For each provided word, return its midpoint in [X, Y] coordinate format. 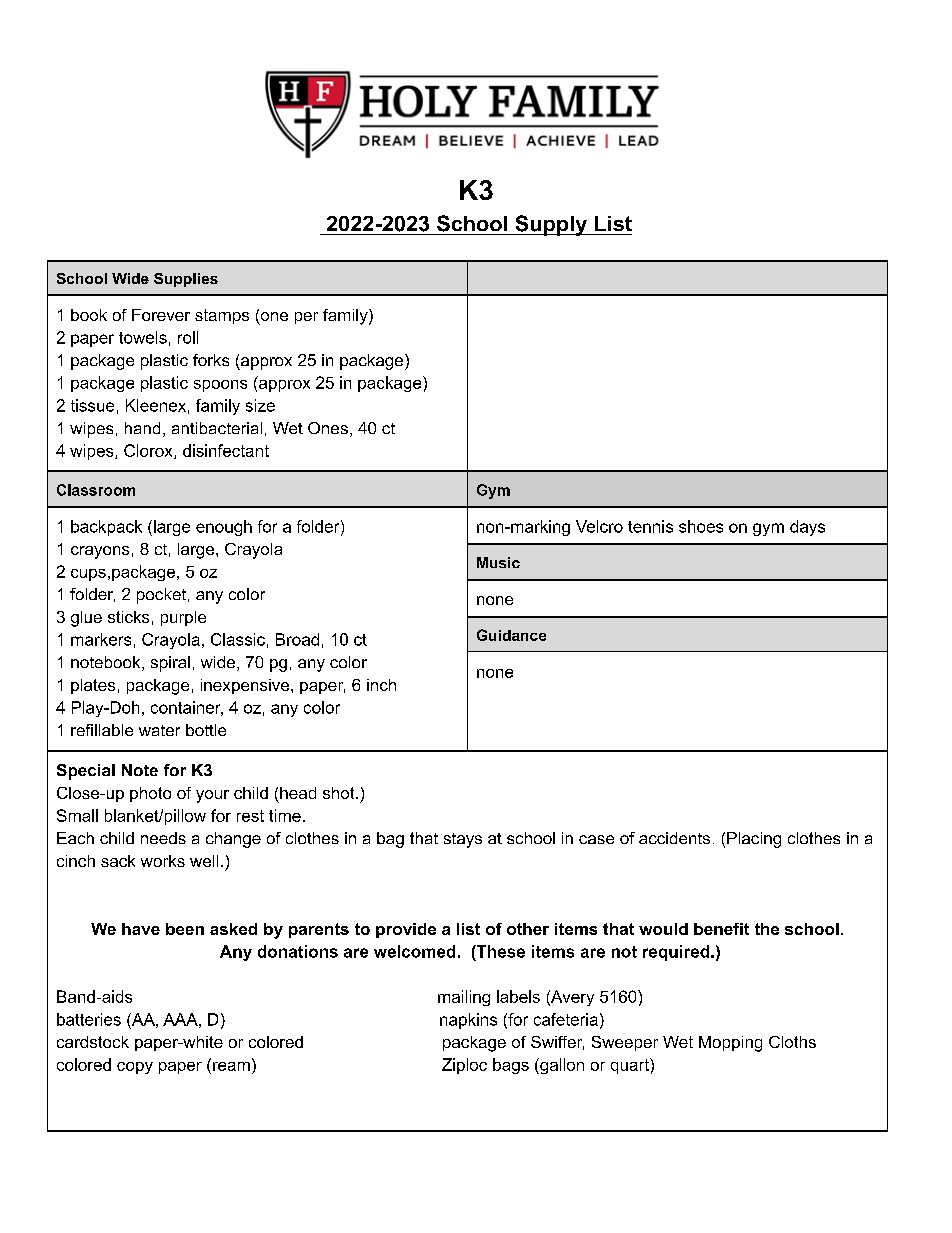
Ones [328, 428]
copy [135, 1068]
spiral [170, 664]
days [807, 528]
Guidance [511, 635]
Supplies [186, 280]
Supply [551, 225]
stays [463, 840]
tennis [650, 526]
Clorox [149, 451]
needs [163, 838]
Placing [754, 840]
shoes [701, 526]
